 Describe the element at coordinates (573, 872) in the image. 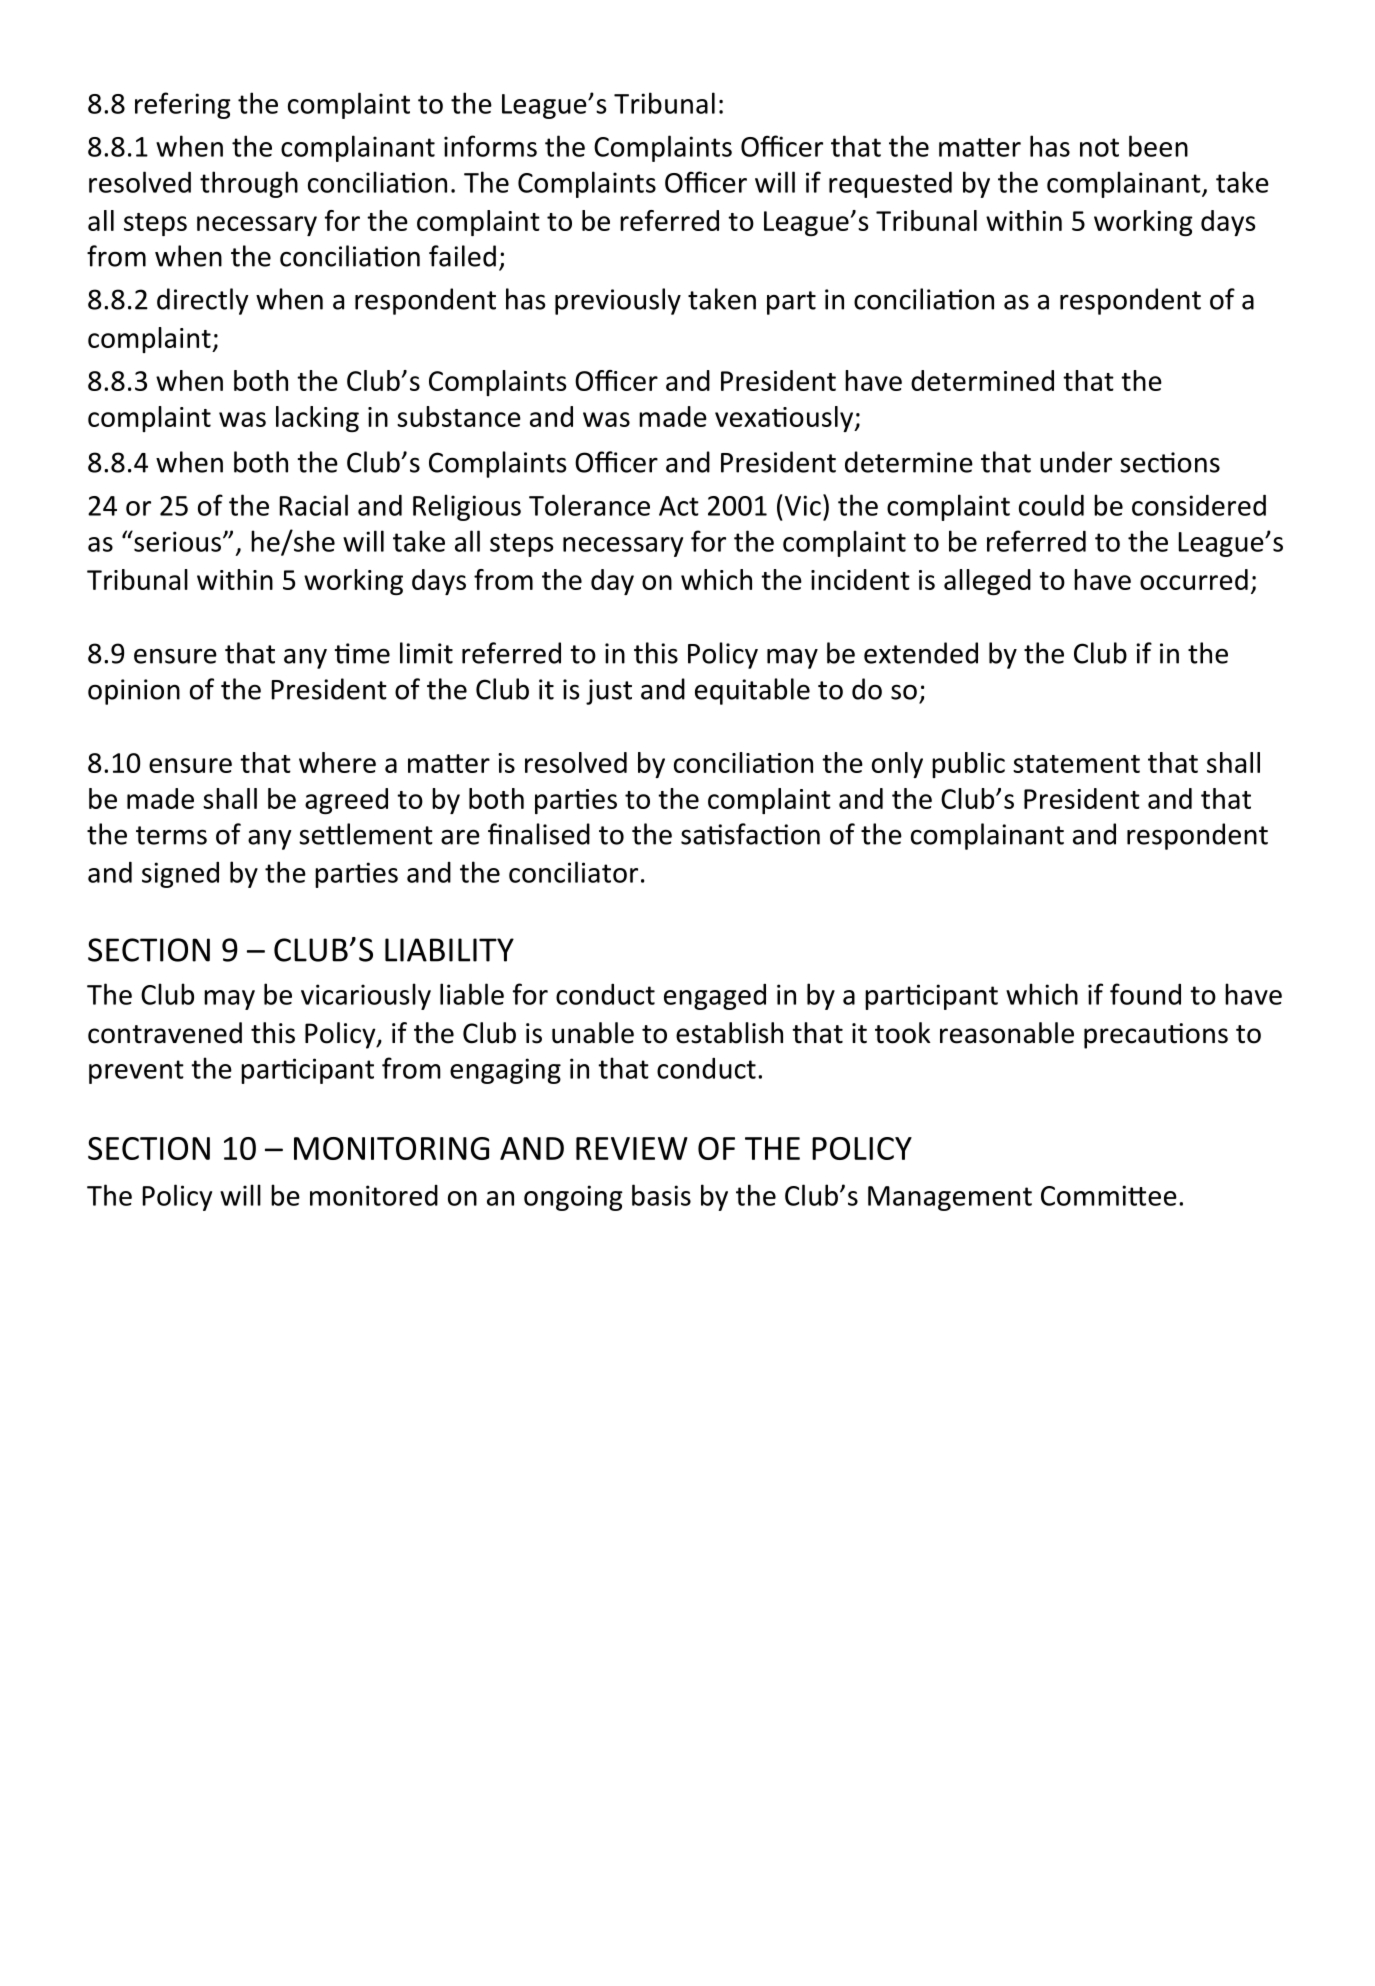

I see `conciliator` at that location.
